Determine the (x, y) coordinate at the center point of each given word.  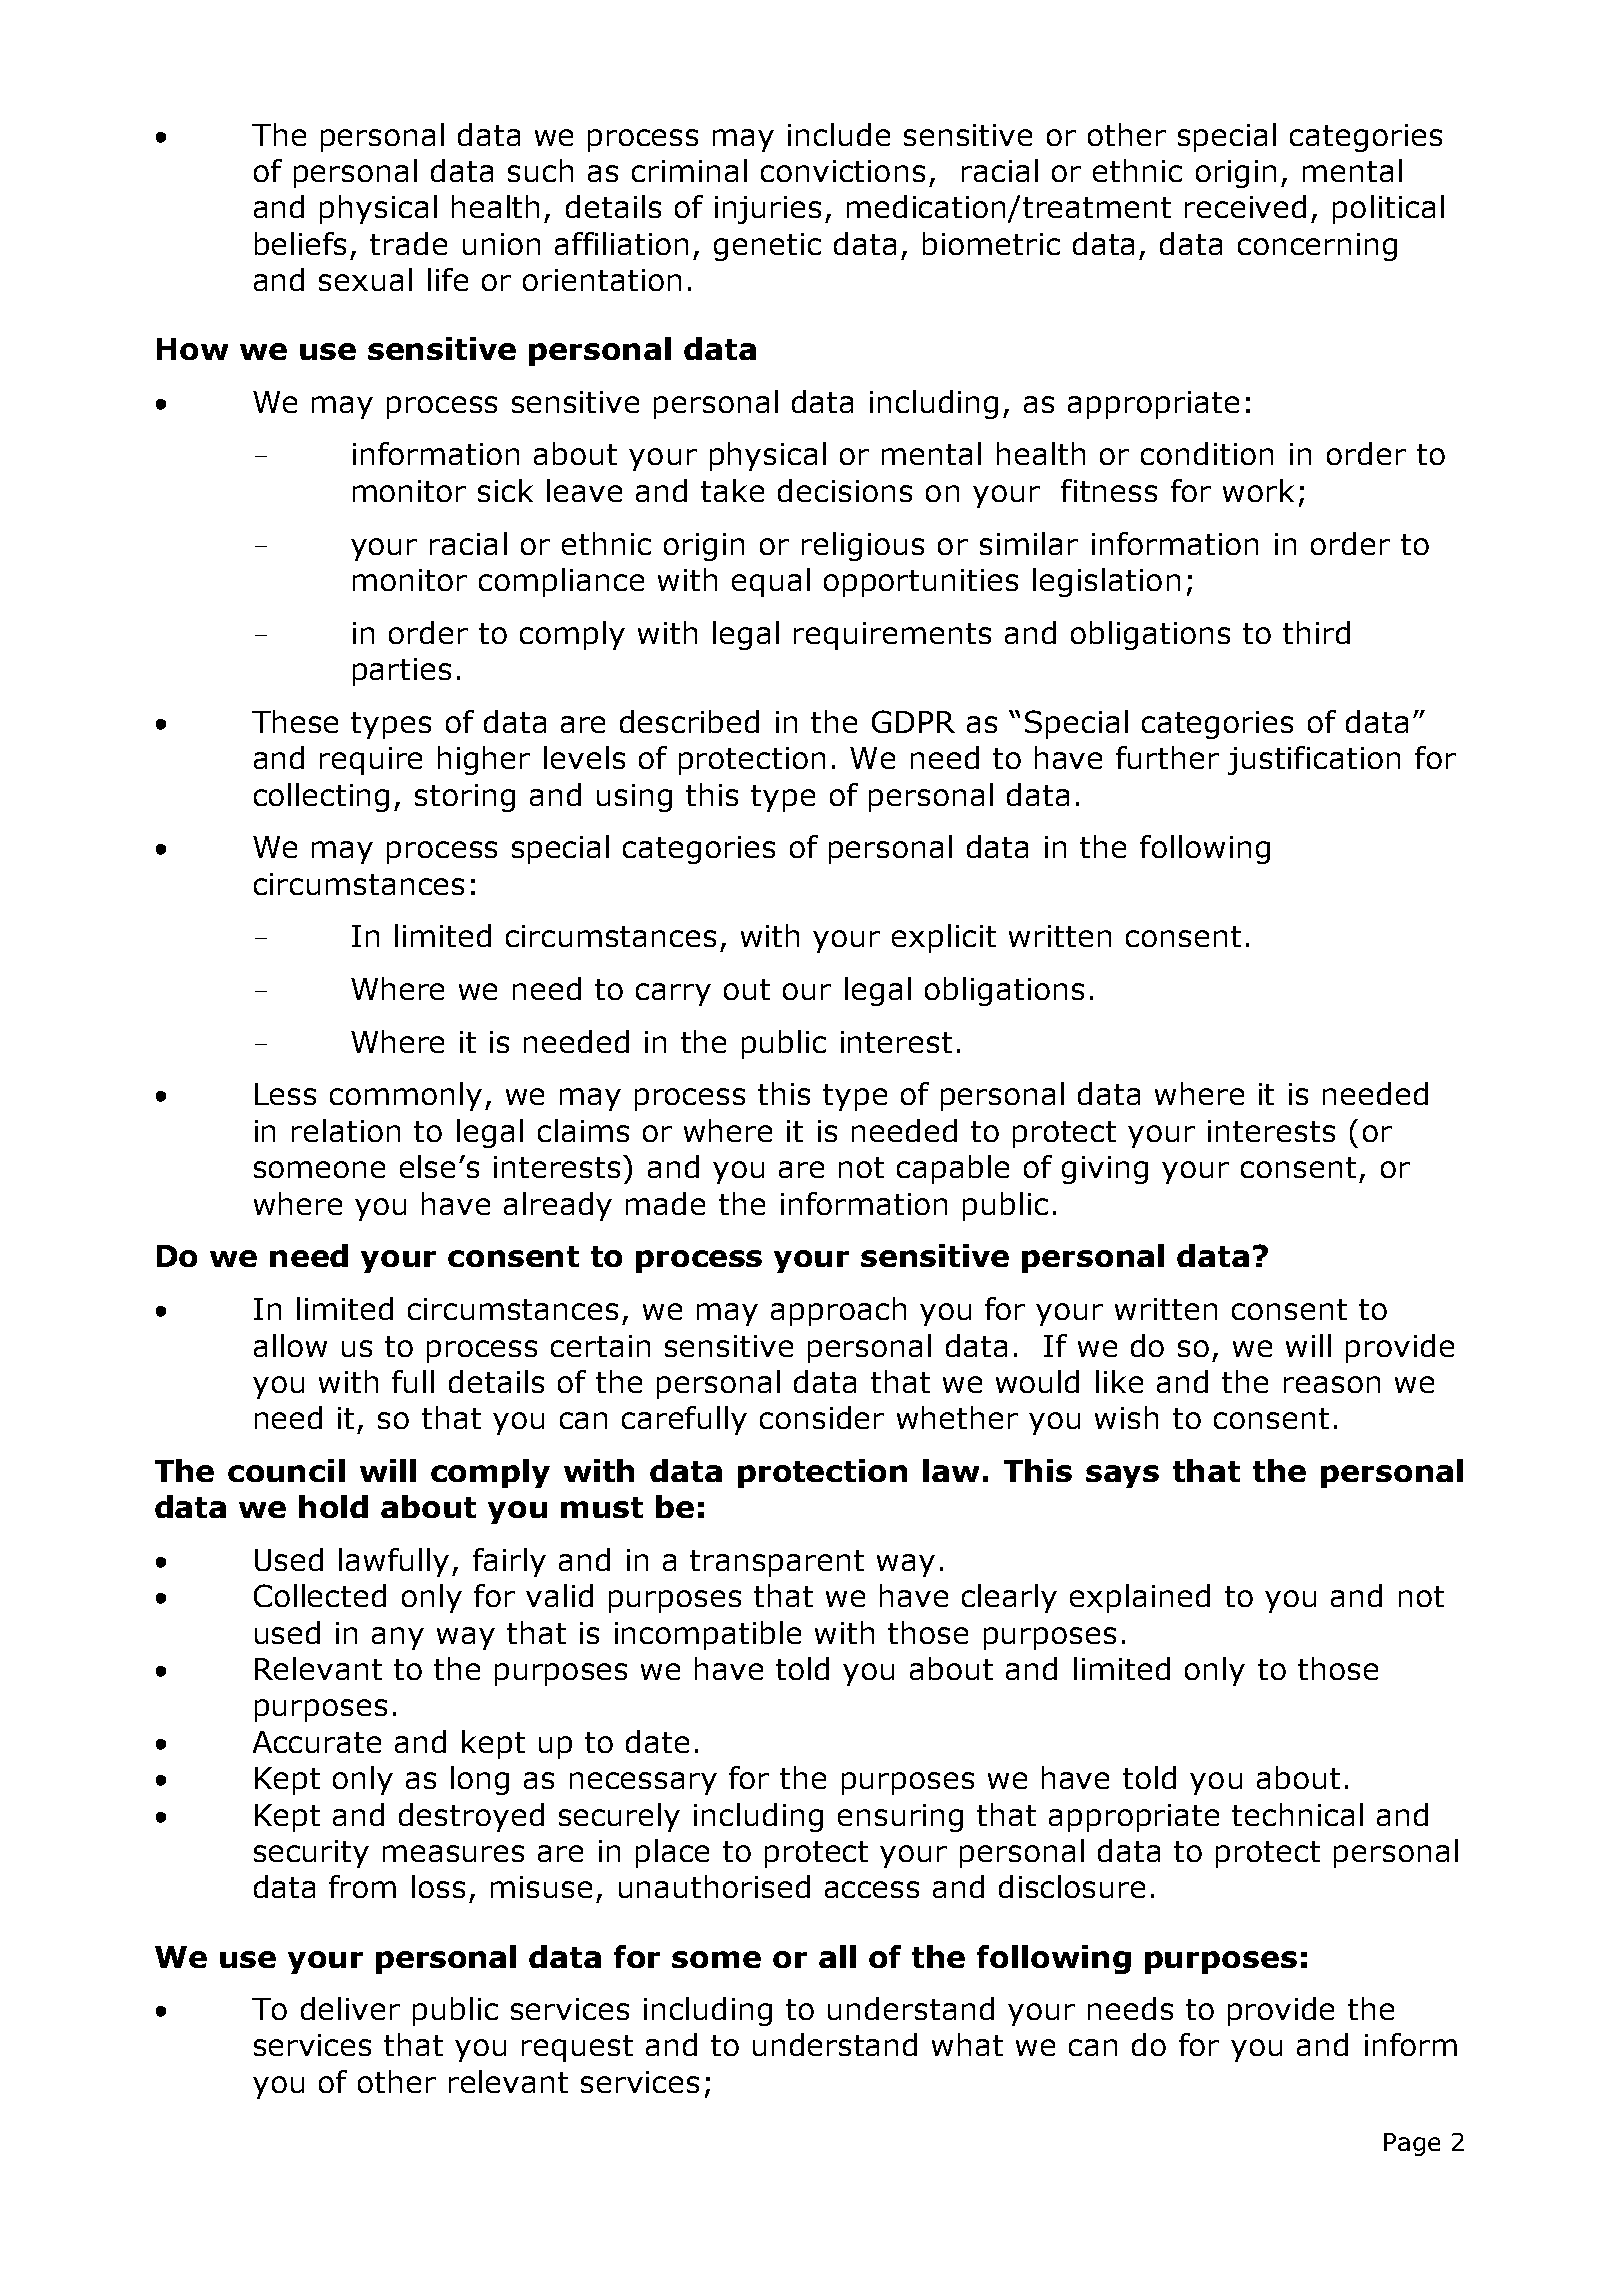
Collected (320, 1595)
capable (953, 1169)
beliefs (300, 243)
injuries (768, 210)
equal (771, 582)
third (1316, 632)
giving (1105, 1170)
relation (346, 1130)
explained (1140, 1598)
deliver (350, 2008)
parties (402, 672)
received (1245, 206)
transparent (777, 1563)
